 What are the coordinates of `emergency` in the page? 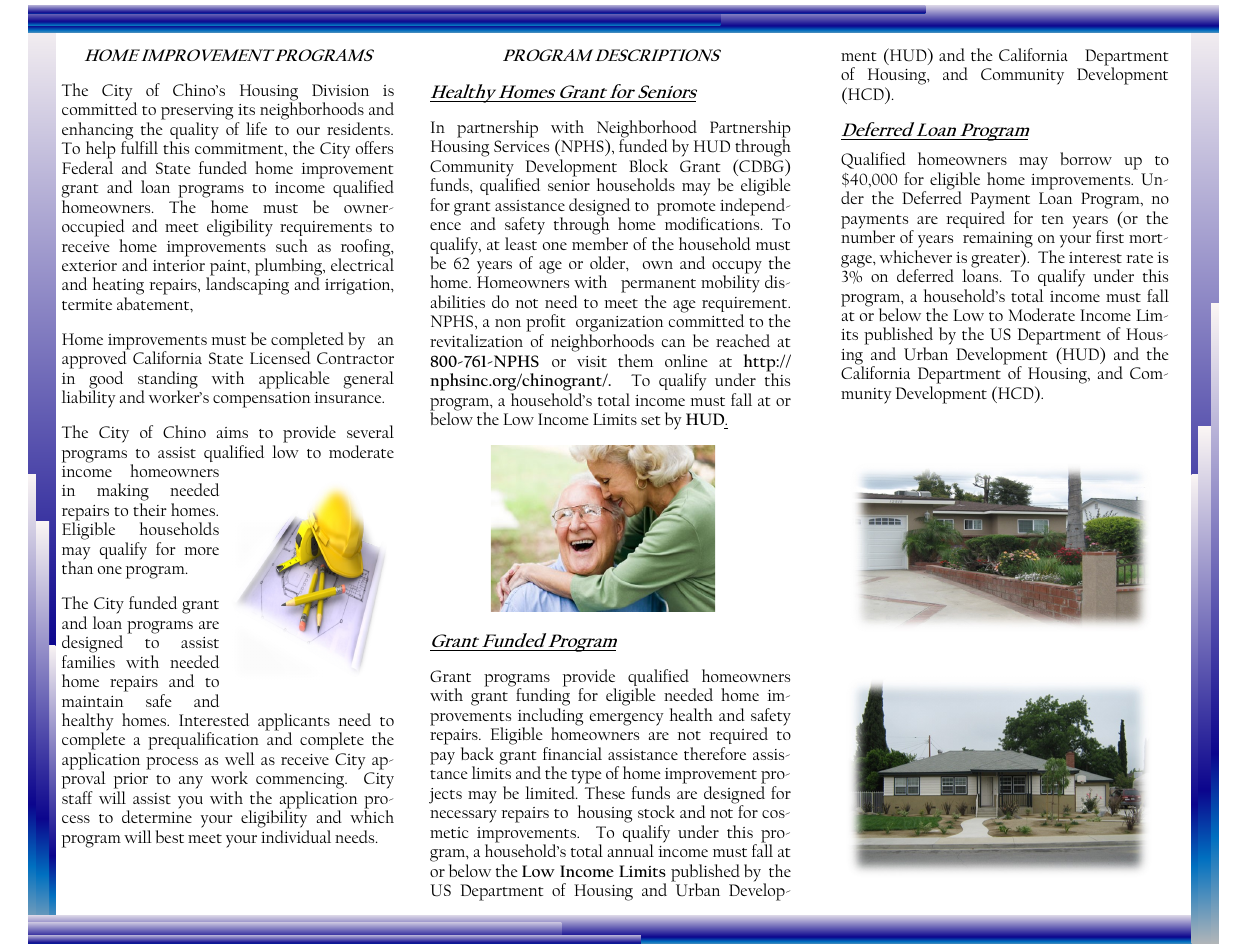 It's located at (626, 719).
